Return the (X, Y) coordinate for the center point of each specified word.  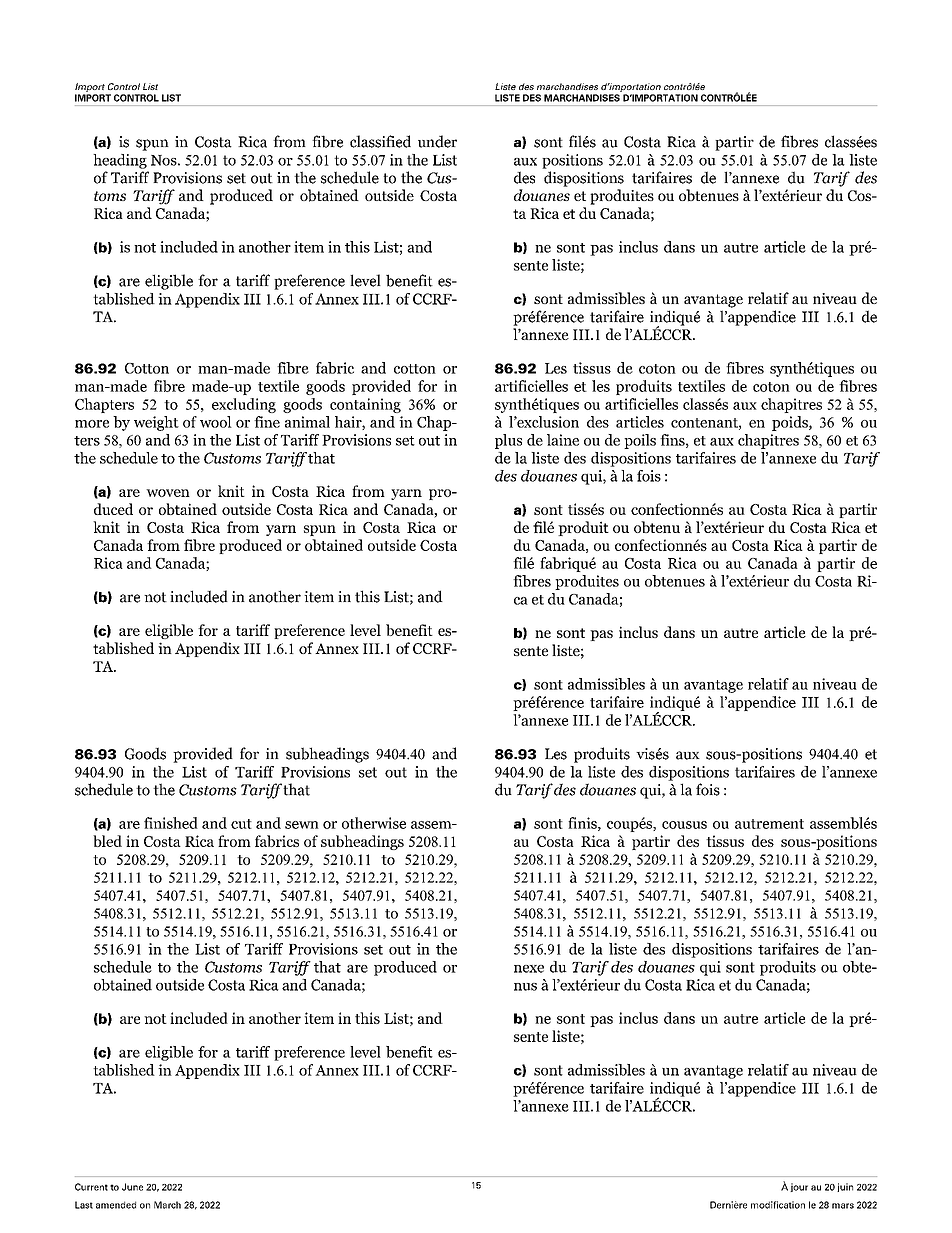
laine (563, 440)
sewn (302, 825)
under (437, 141)
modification (778, 1205)
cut (241, 824)
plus (508, 441)
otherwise (374, 823)
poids (791, 423)
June (132, 1187)
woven (168, 493)
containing (365, 405)
